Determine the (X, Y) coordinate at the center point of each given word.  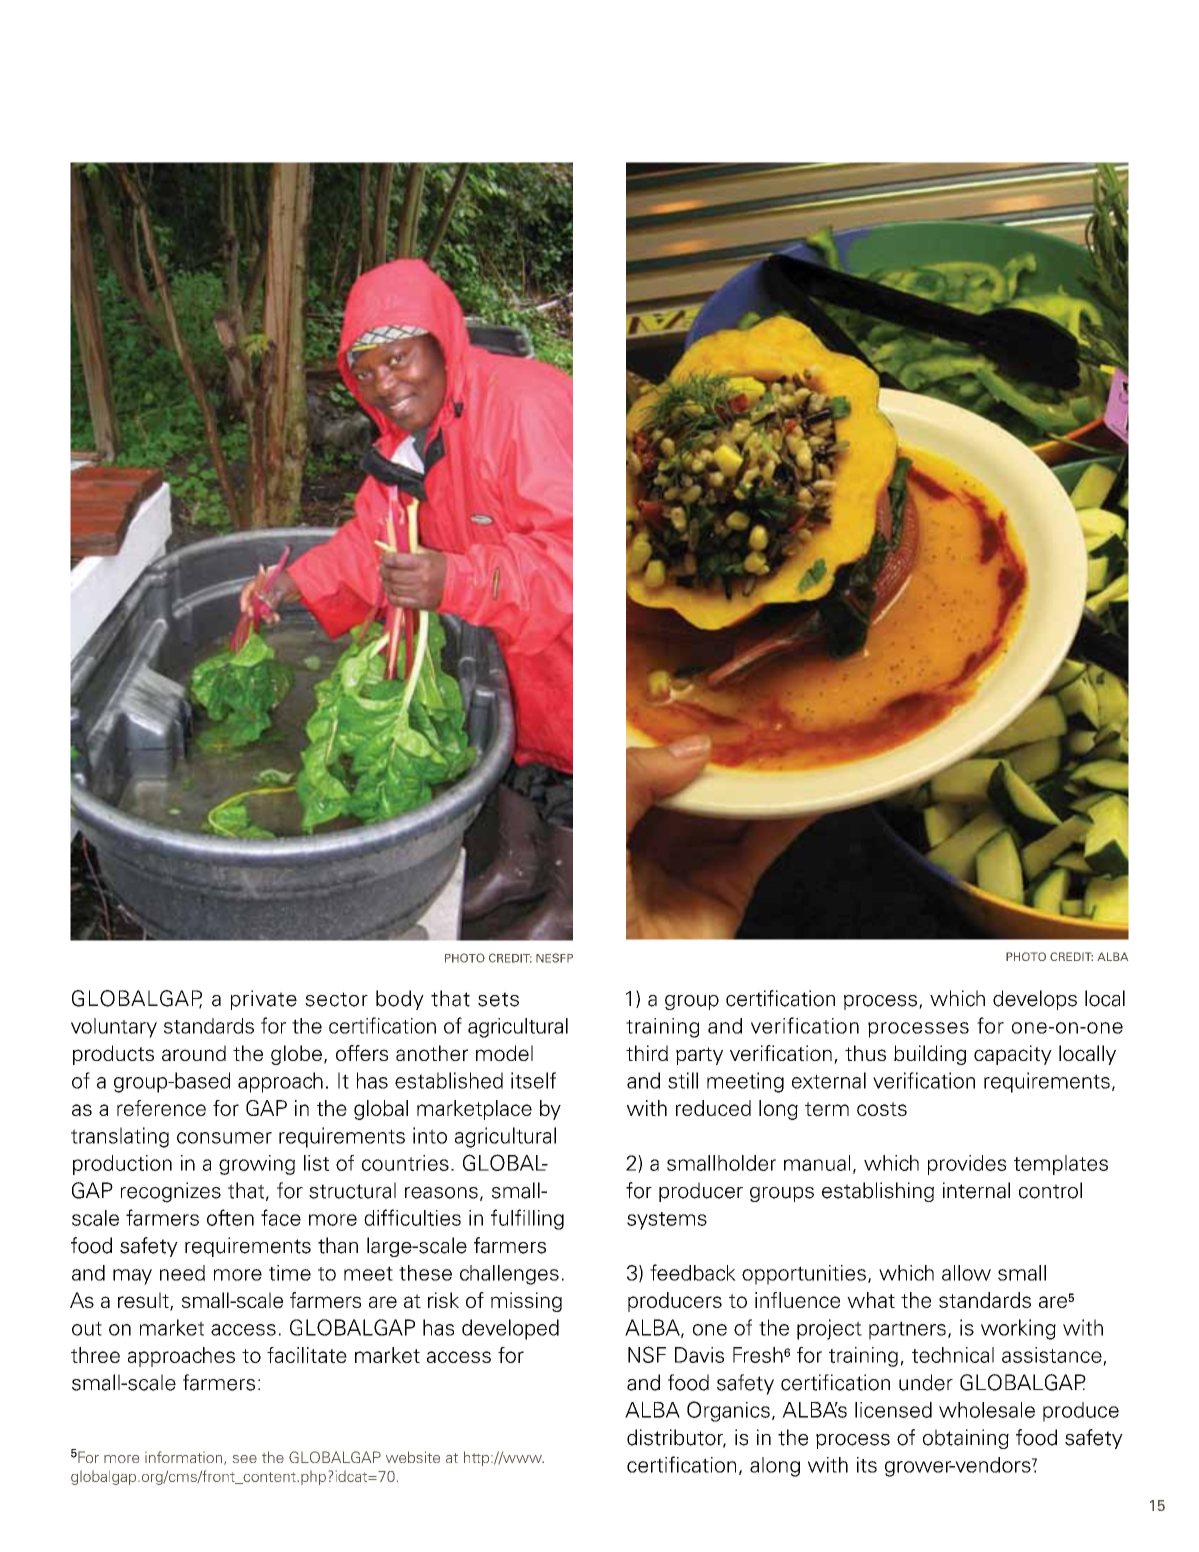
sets (498, 999)
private (264, 1000)
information (185, 1458)
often (230, 1217)
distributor (676, 1438)
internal (976, 1190)
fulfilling (527, 1219)
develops (1035, 1000)
